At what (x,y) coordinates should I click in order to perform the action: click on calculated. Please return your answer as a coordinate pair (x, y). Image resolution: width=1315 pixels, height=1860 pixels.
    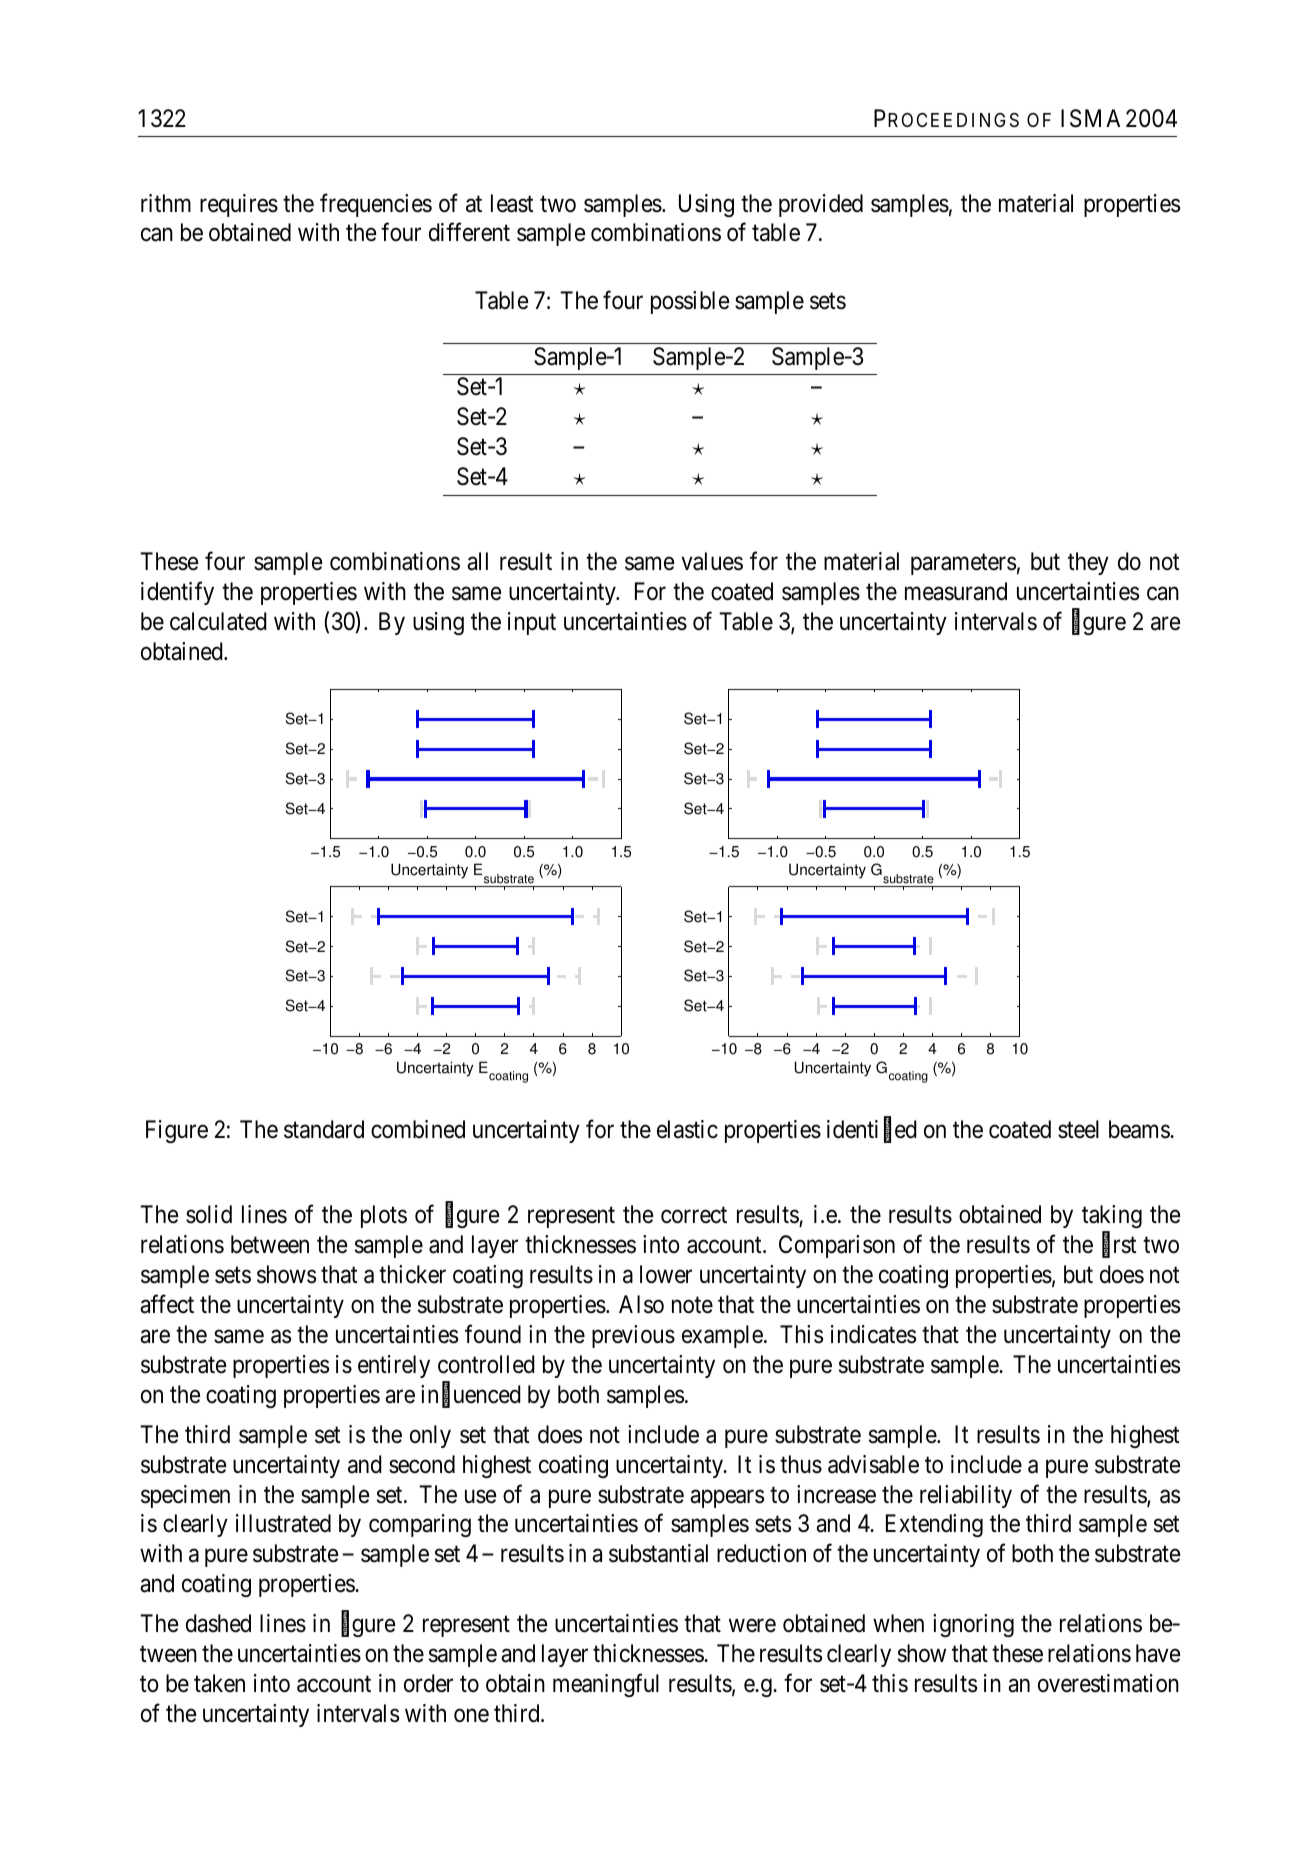
    Looking at the image, I should click on (218, 621).
